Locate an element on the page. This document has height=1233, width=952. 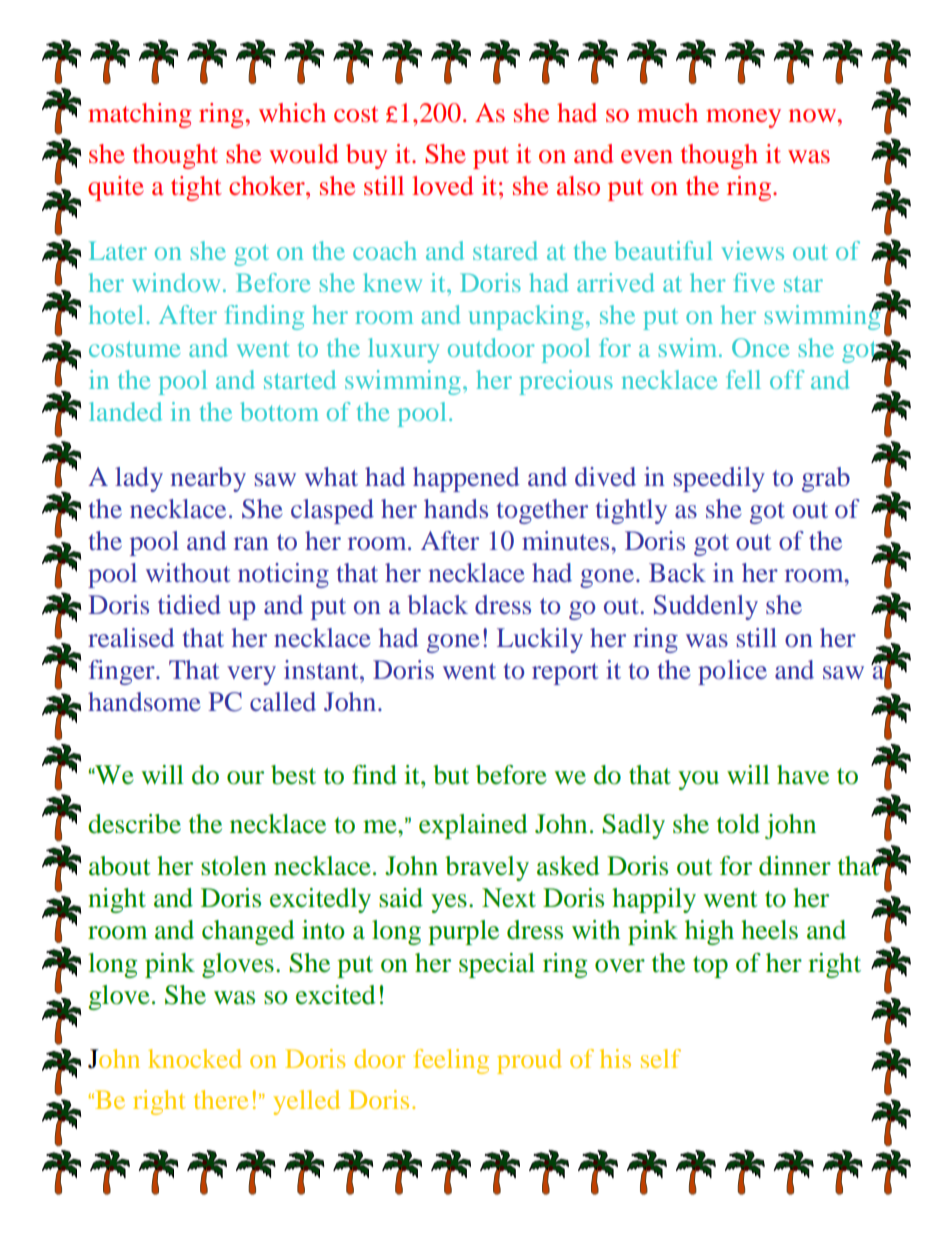
Suddenly is located at coordinates (706, 607).
